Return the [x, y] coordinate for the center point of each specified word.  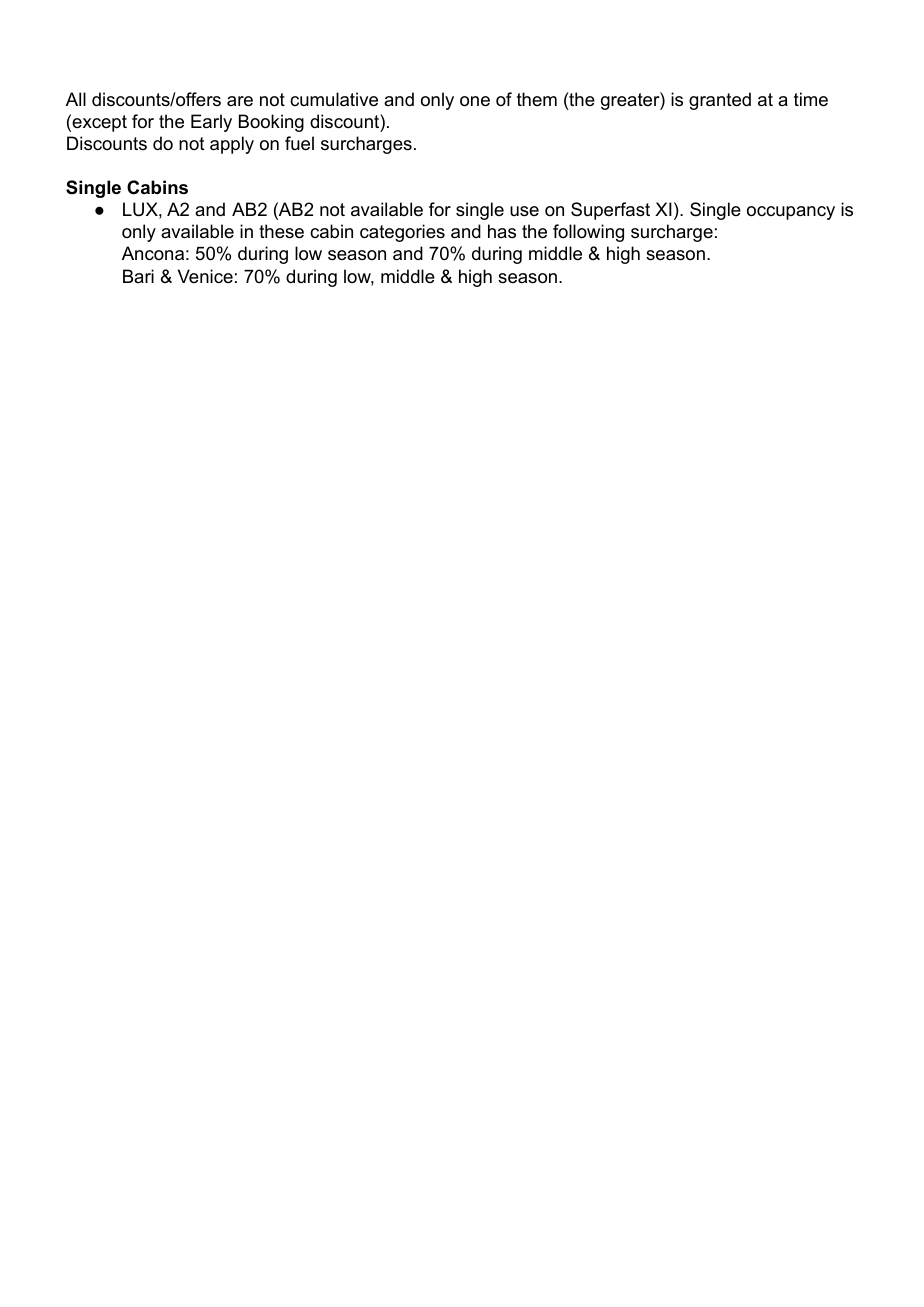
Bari [138, 276]
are [240, 101]
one [475, 101]
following [588, 233]
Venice [205, 276]
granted [720, 101]
